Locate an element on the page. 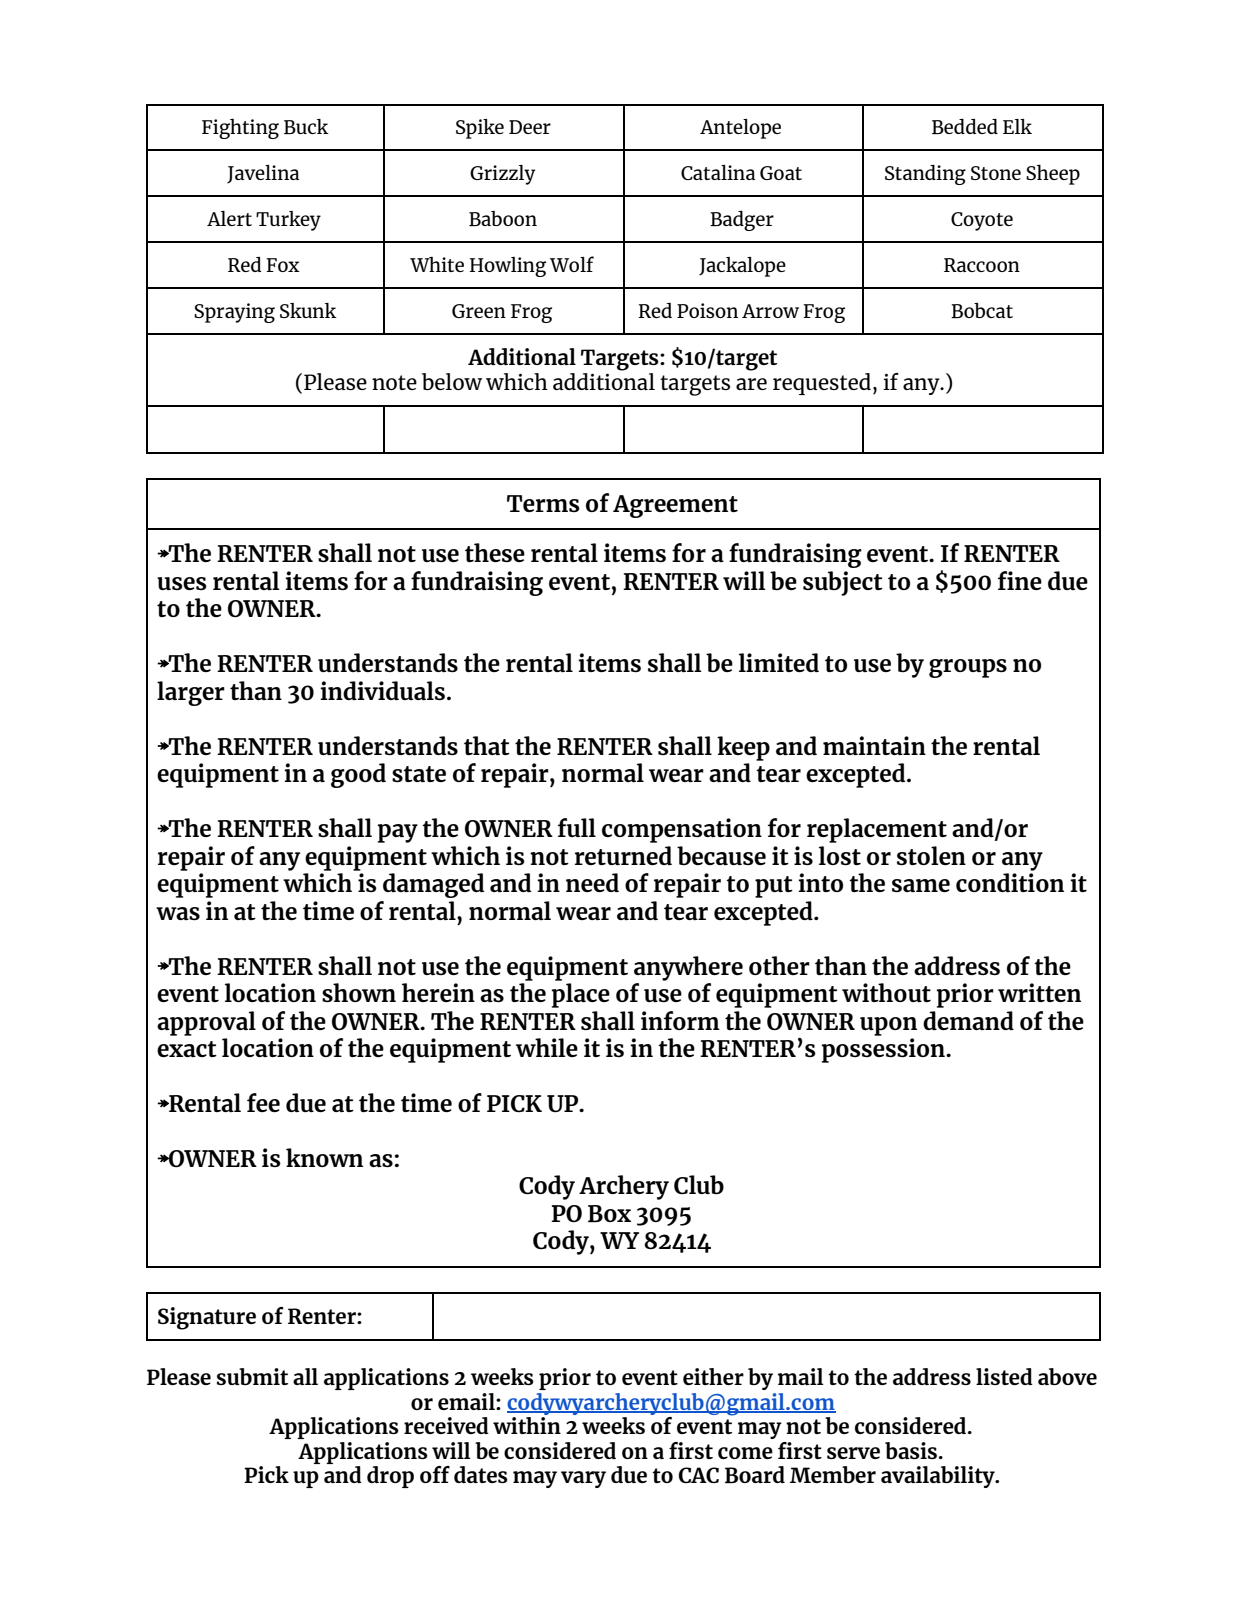  vary is located at coordinates (583, 1479).
